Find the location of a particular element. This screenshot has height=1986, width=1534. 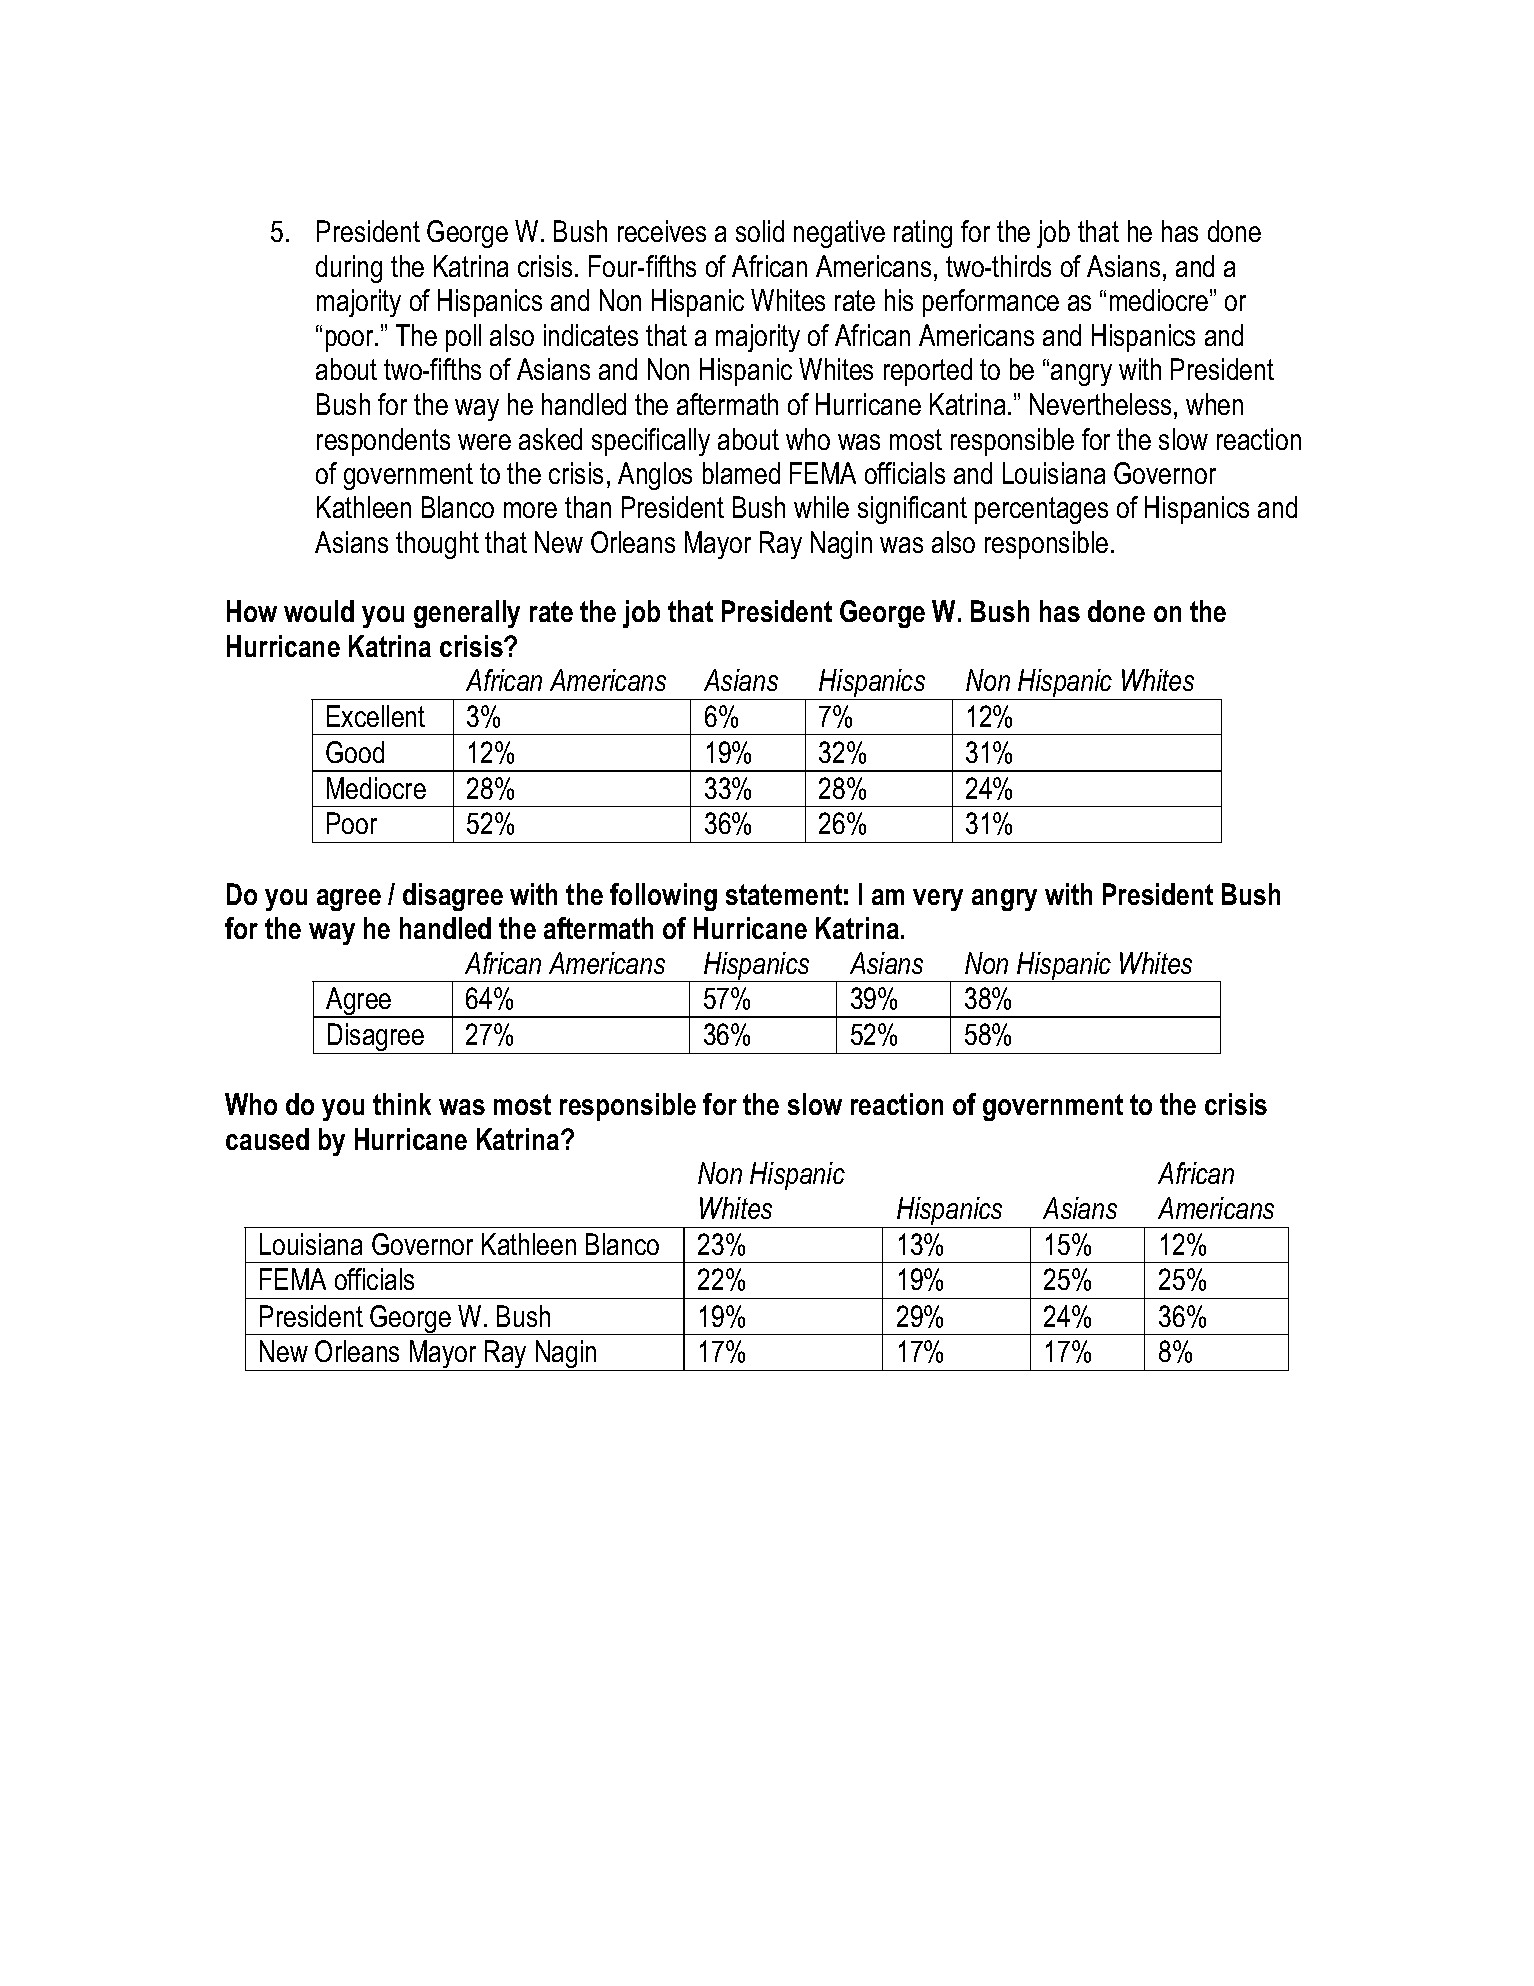

specifically is located at coordinates (651, 442).
